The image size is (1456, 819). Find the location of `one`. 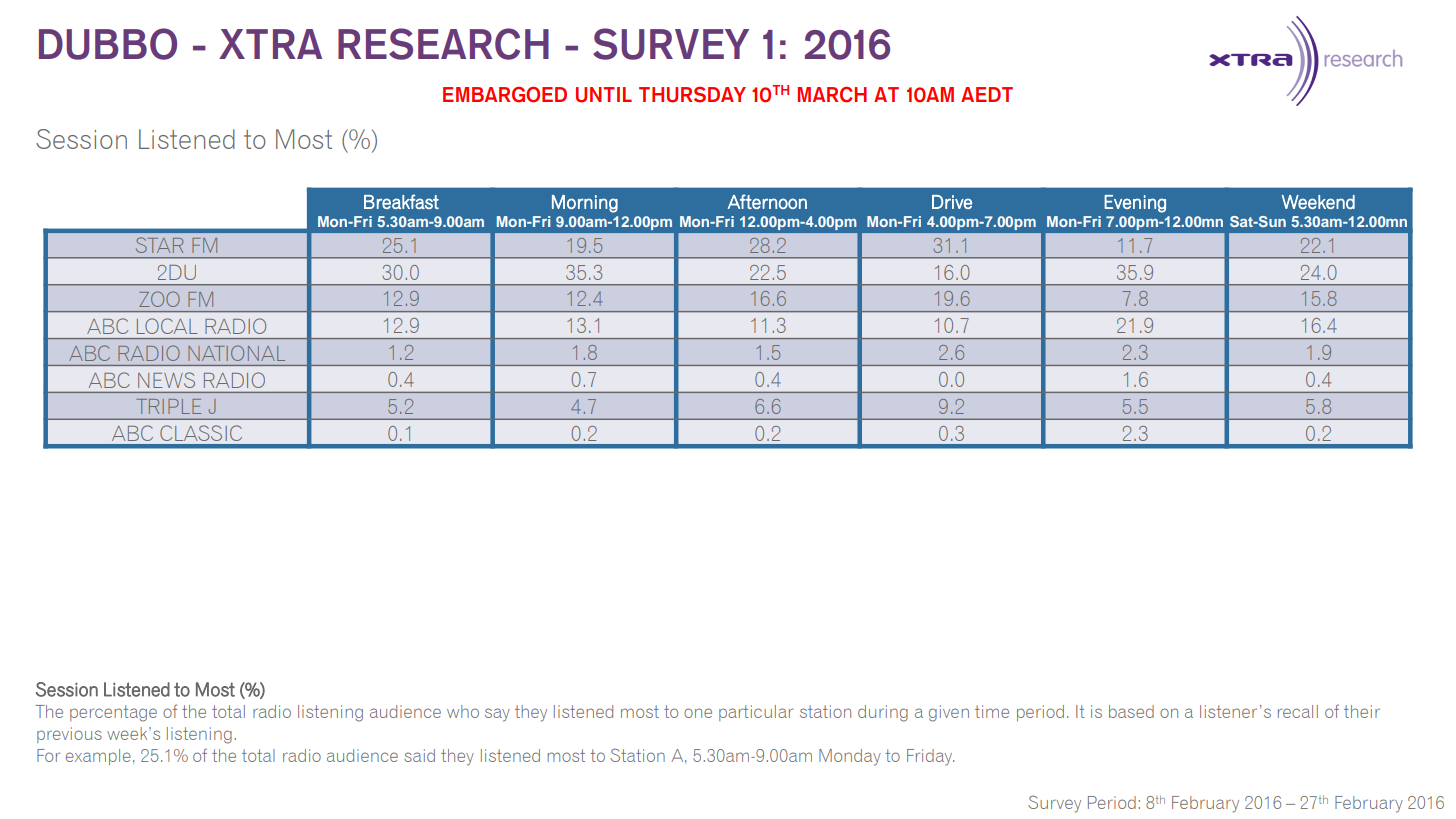

one is located at coordinates (698, 713).
